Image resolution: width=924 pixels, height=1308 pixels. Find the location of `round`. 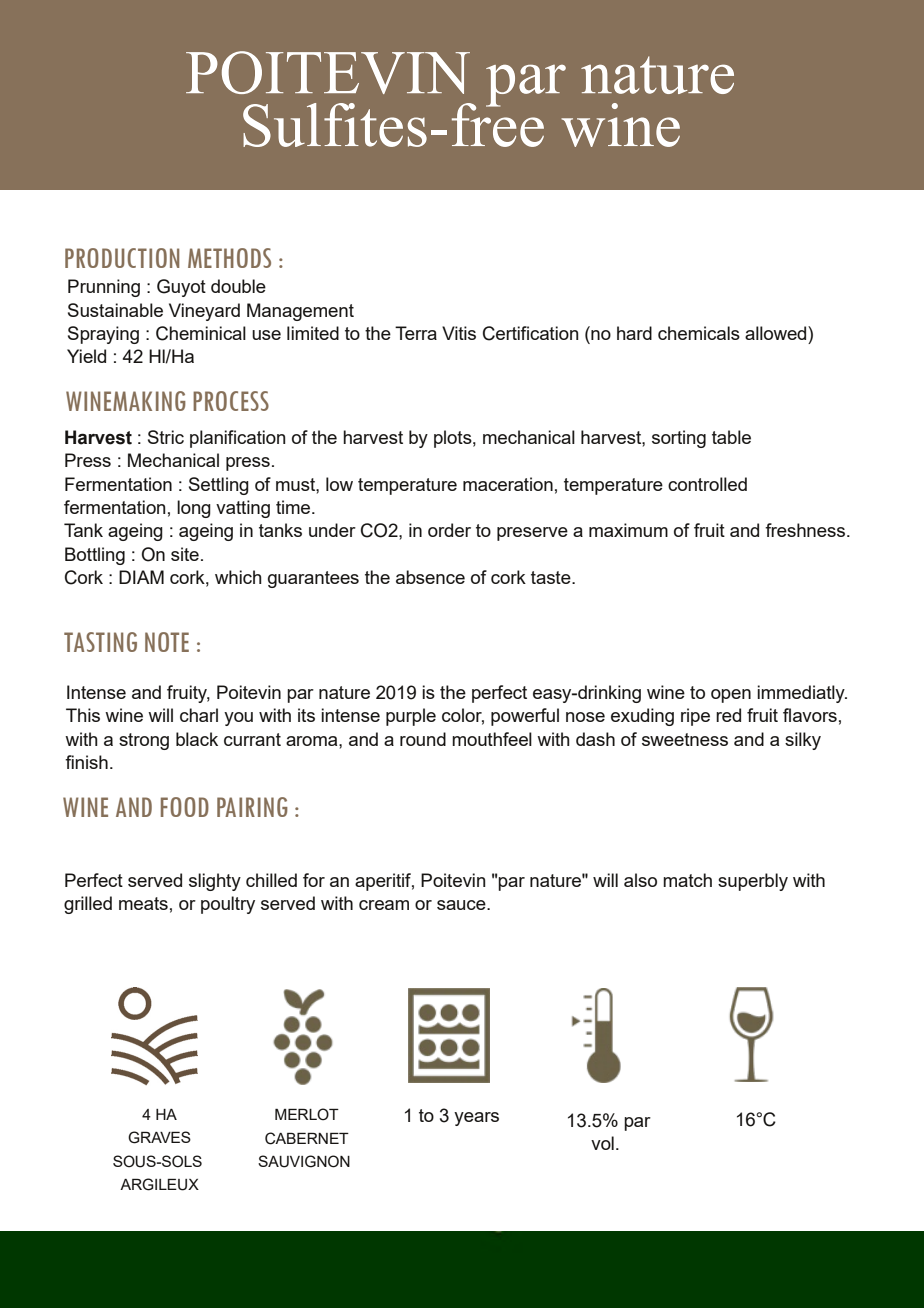

round is located at coordinates (423, 739).
